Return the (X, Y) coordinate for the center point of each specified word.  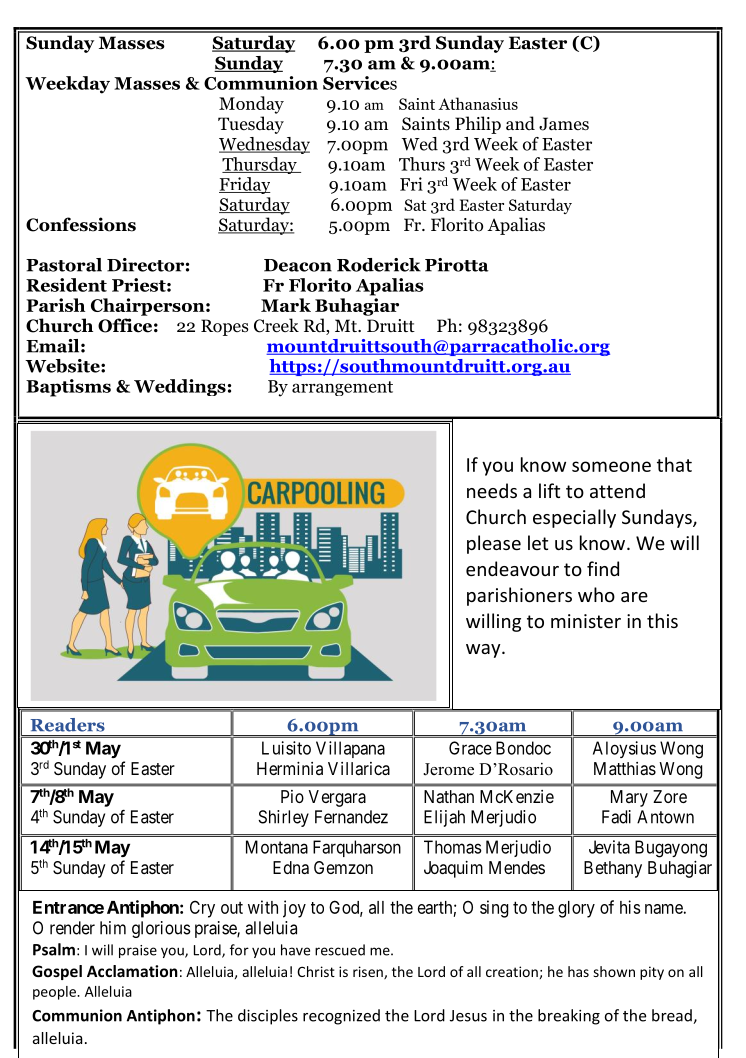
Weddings (180, 387)
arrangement (342, 388)
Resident (66, 285)
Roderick (379, 265)
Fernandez (351, 817)
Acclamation (132, 971)
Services (360, 83)
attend (617, 490)
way (484, 651)
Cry (202, 909)
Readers (68, 725)
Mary (629, 798)
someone (611, 466)
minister (586, 621)
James (564, 124)
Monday (251, 105)
